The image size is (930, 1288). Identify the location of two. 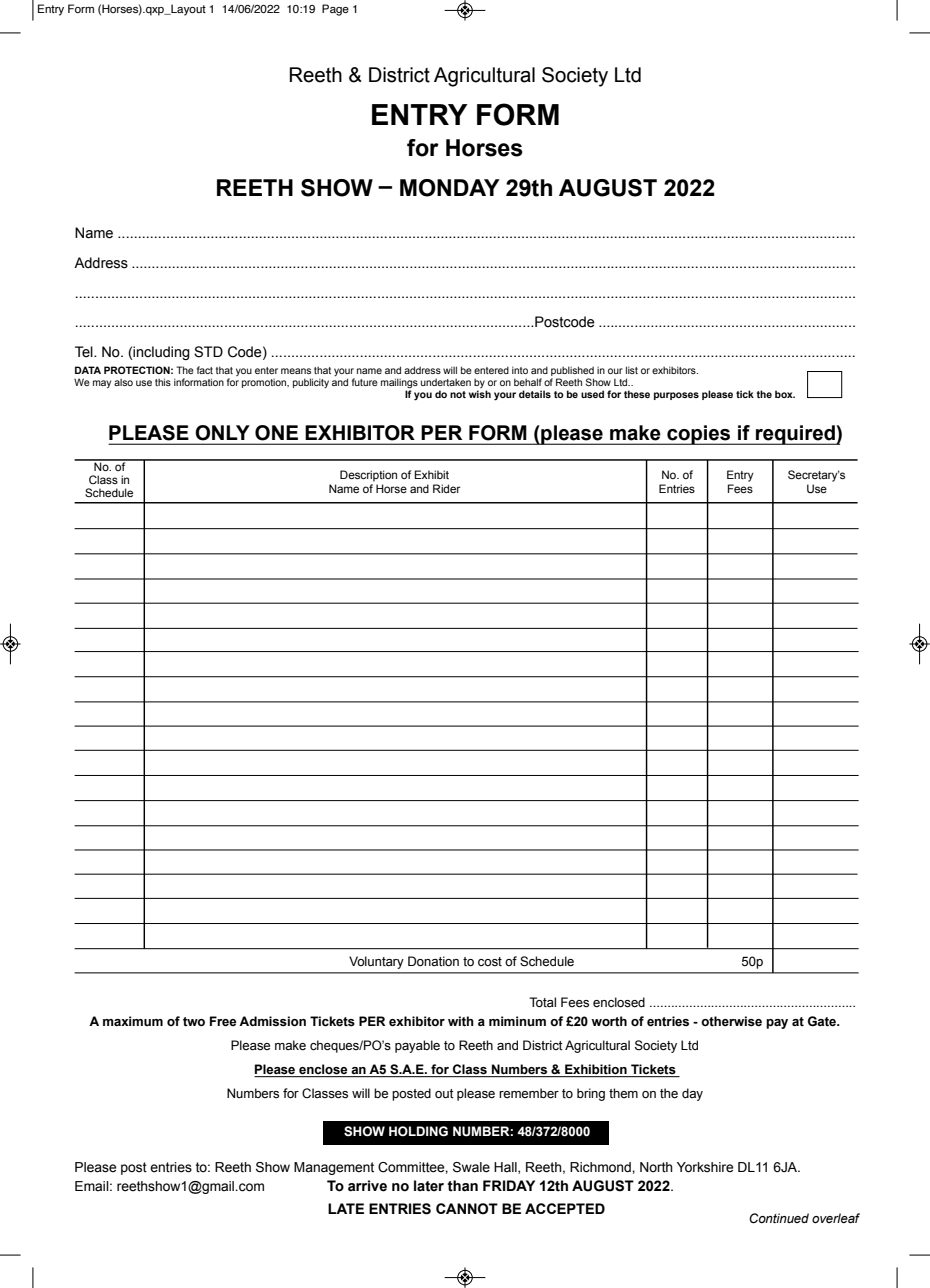
(194, 1022).
